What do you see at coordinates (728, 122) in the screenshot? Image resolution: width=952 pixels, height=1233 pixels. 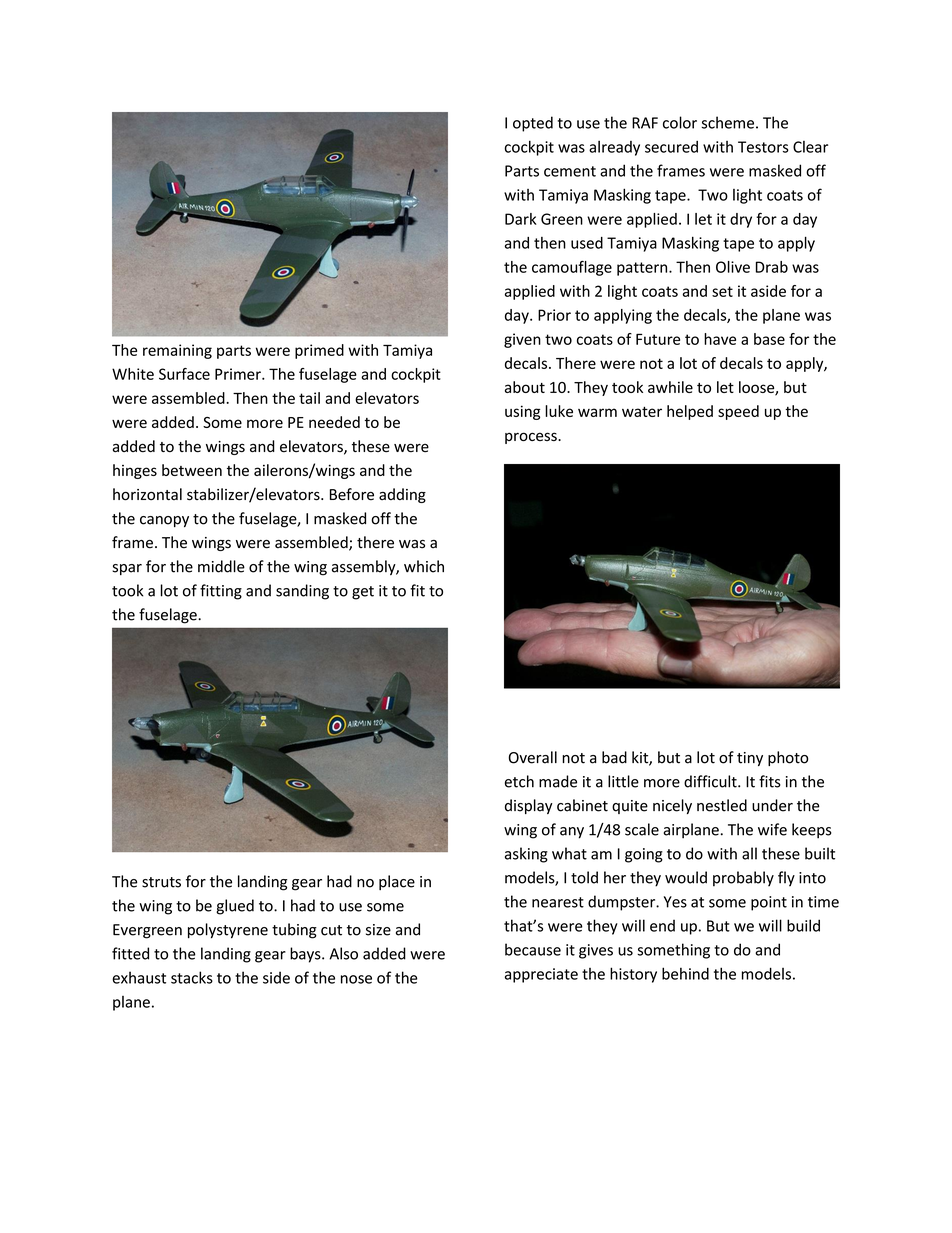 I see `scheme` at bounding box center [728, 122].
